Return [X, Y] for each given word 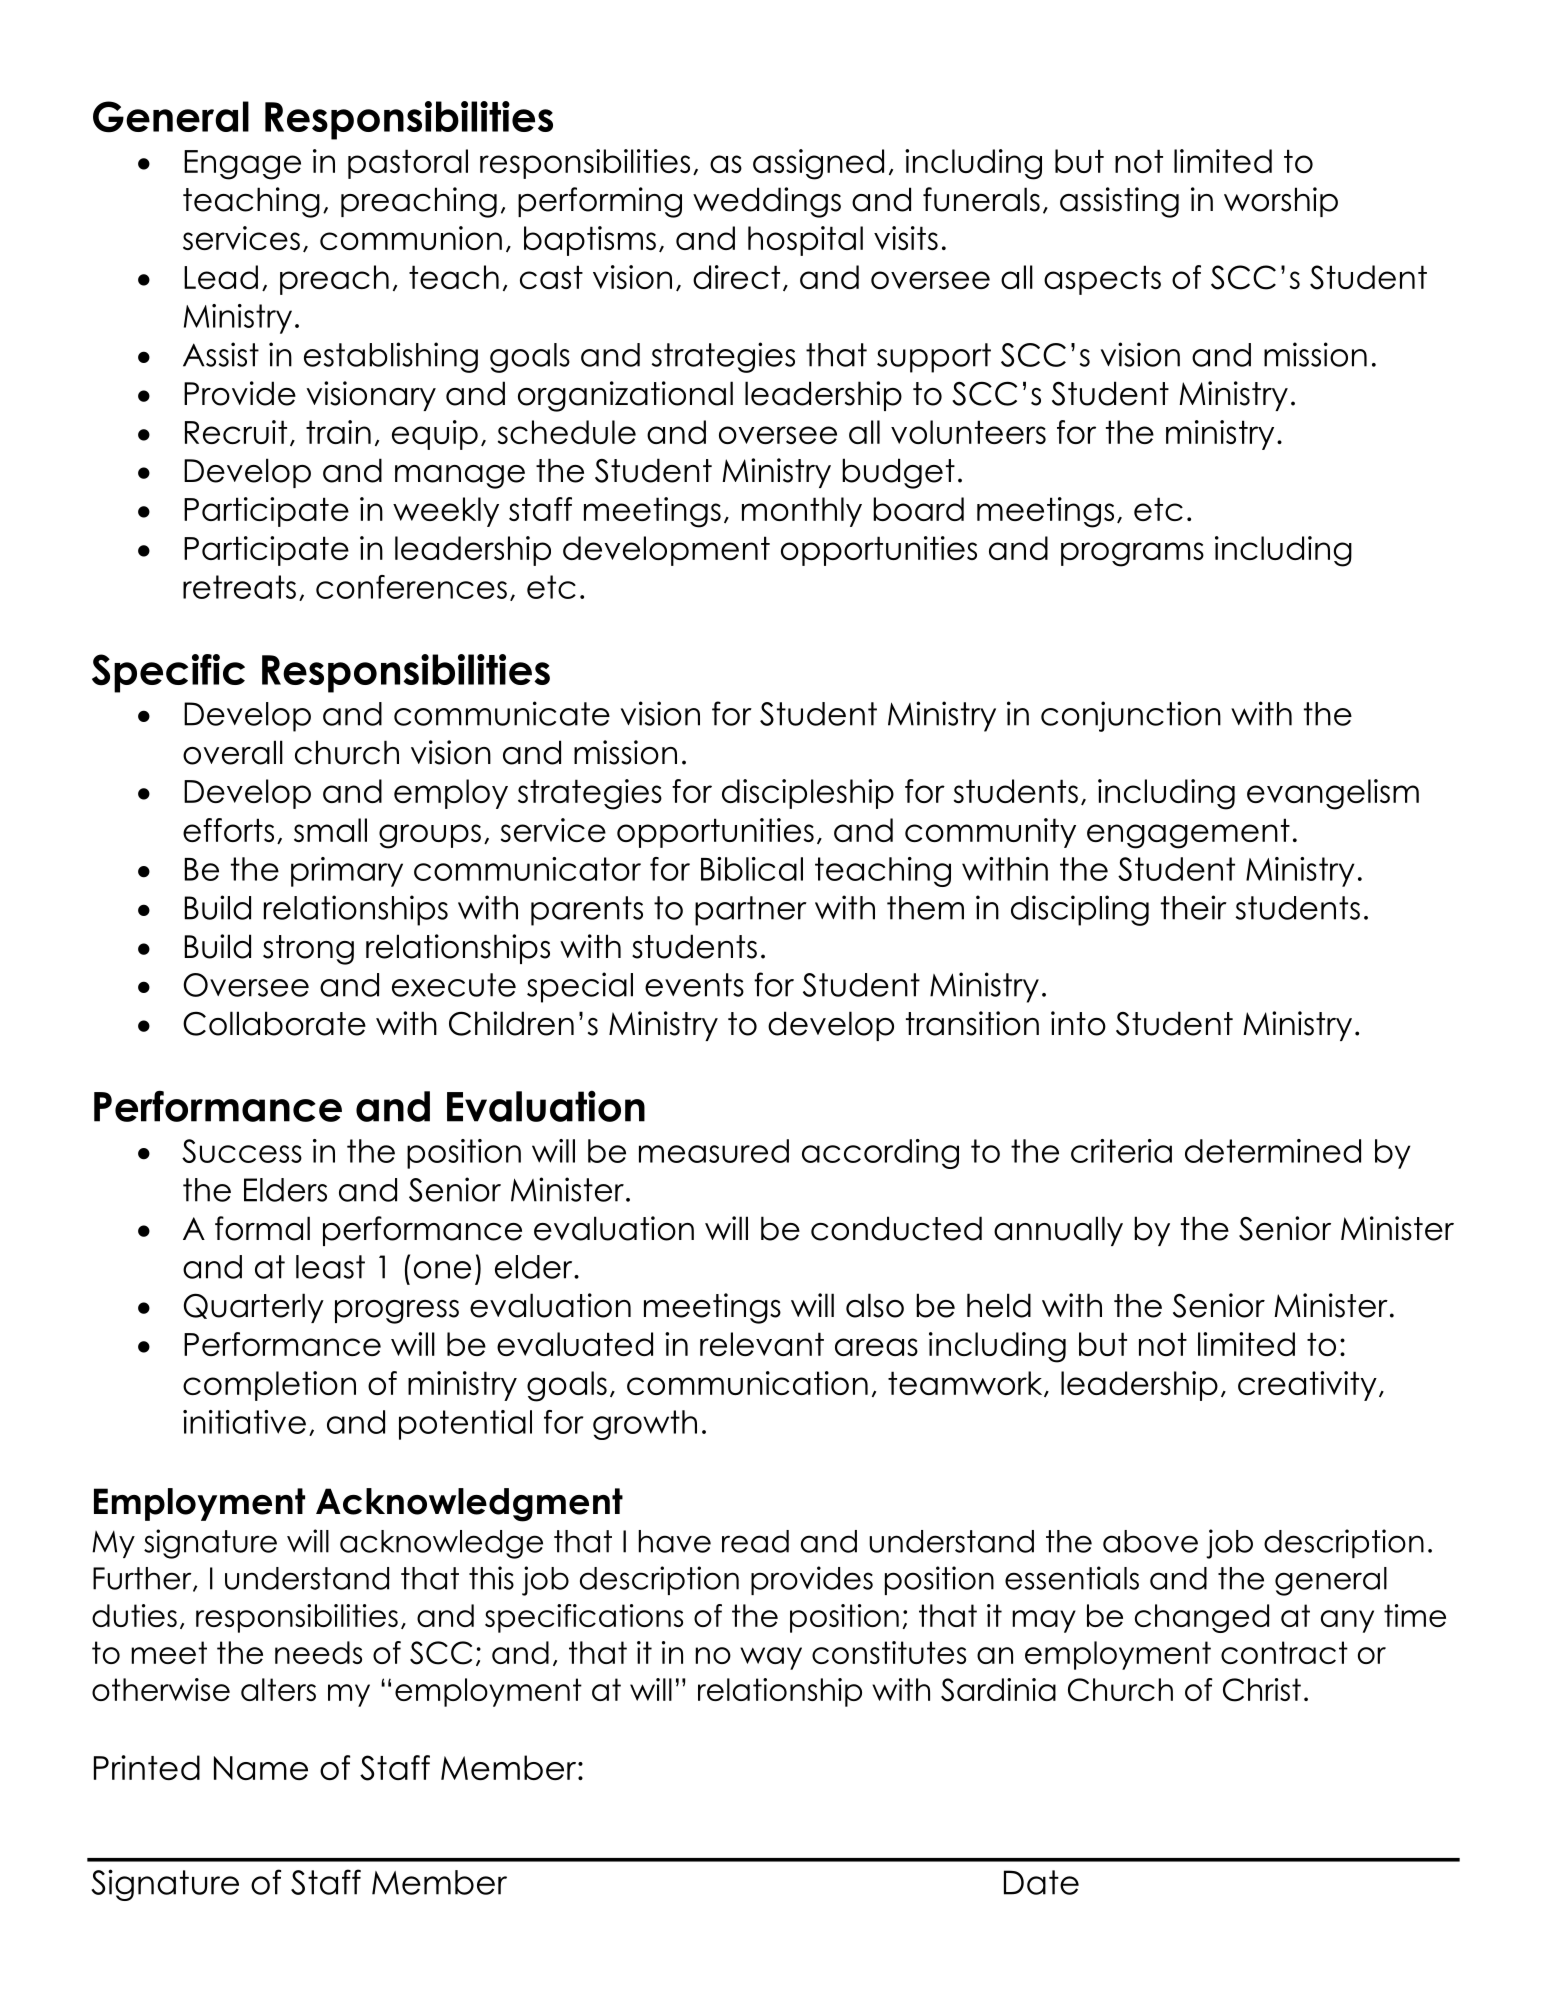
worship [1281, 202]
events [694, 985]
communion [411, 238]
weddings [767, 202]
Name [261, 1768]
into [1078, 1023]
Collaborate [274, 1023]
